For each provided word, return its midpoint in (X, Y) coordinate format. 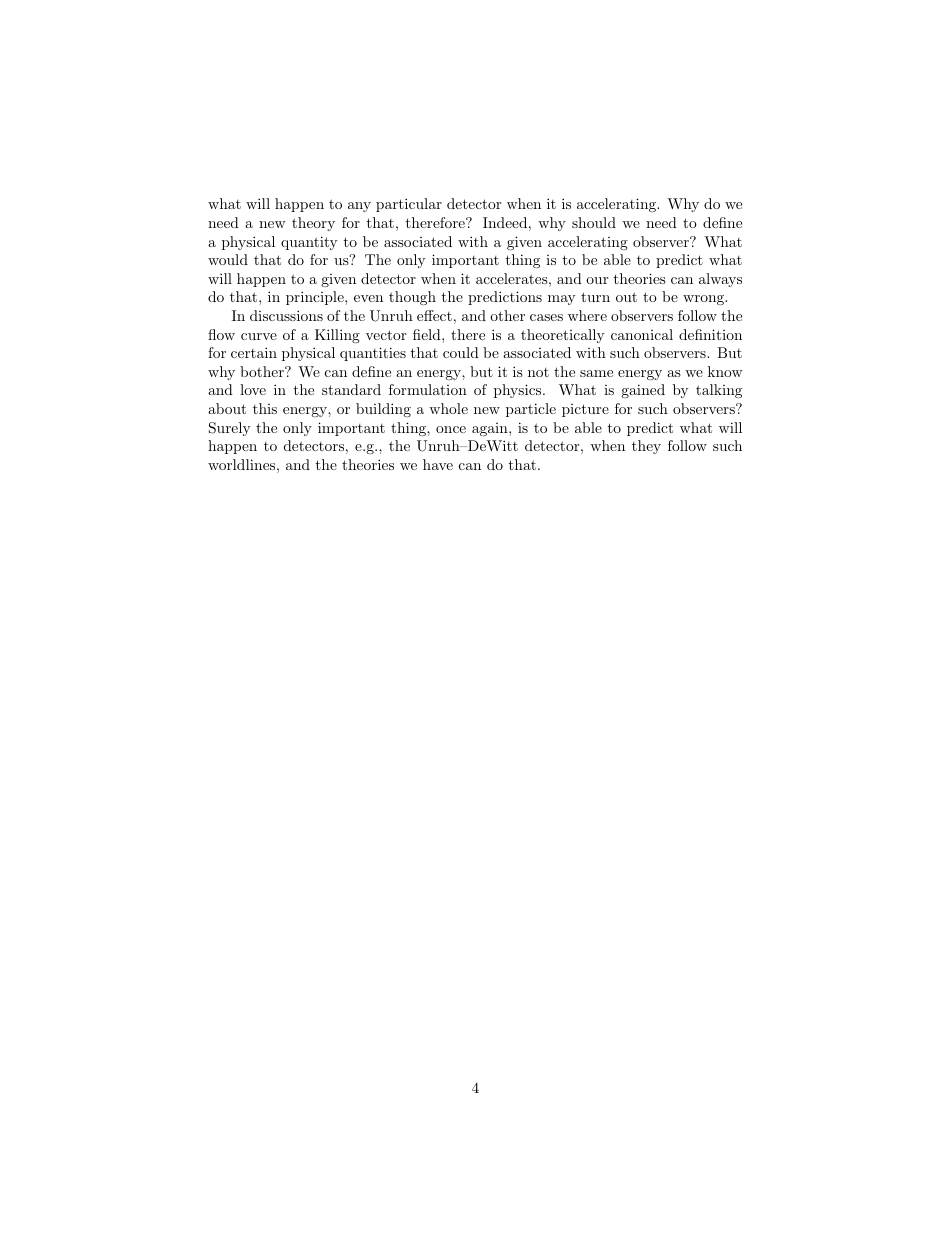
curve (259, 336)
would (228, 259)
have (438, 464)
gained (643, 391)
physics (517, 391)
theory (313, 224)
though (412, 298)
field (428, 334)
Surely (229, 429)
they (646, 447)
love (253, 389)
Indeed (505, 222)
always (720, 280)
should (594, 222)
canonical (642, 334)
